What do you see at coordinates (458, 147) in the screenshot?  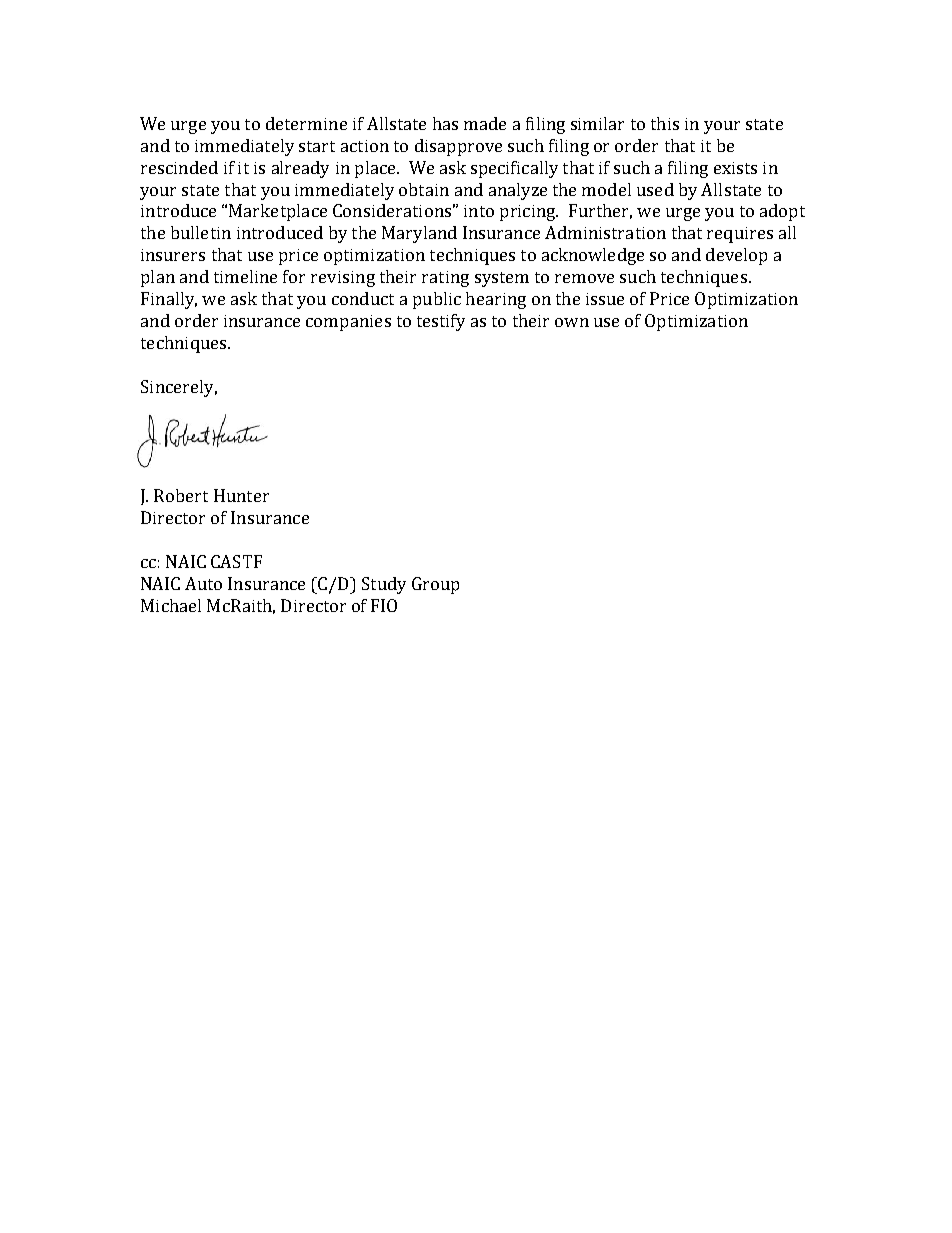 I see `disapprove` at bounding box center [458, 147].
